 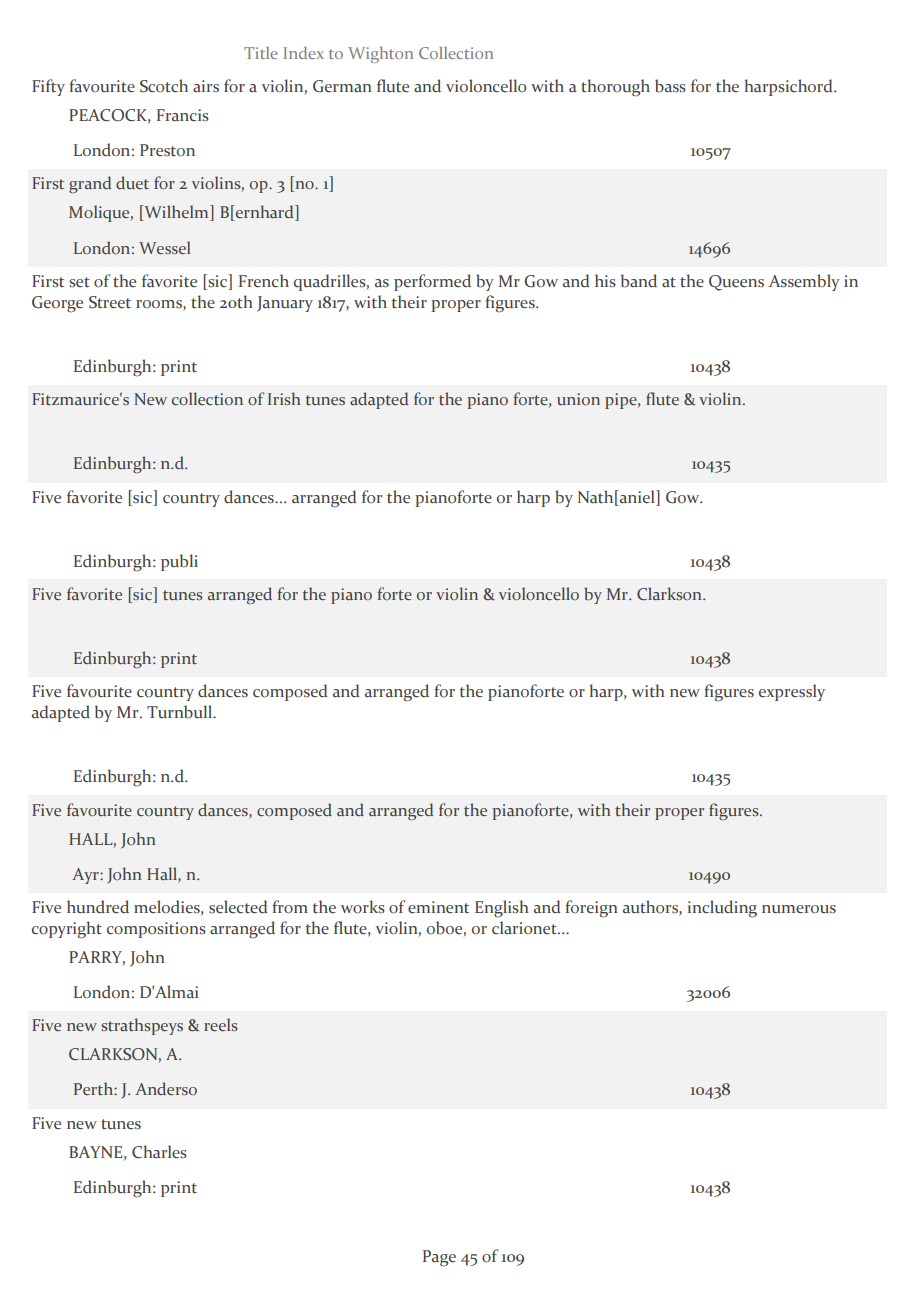 What do you see at coordinates (736, 283) in the screenshot?
I see `Queens` at bounding box center [736, 283].
